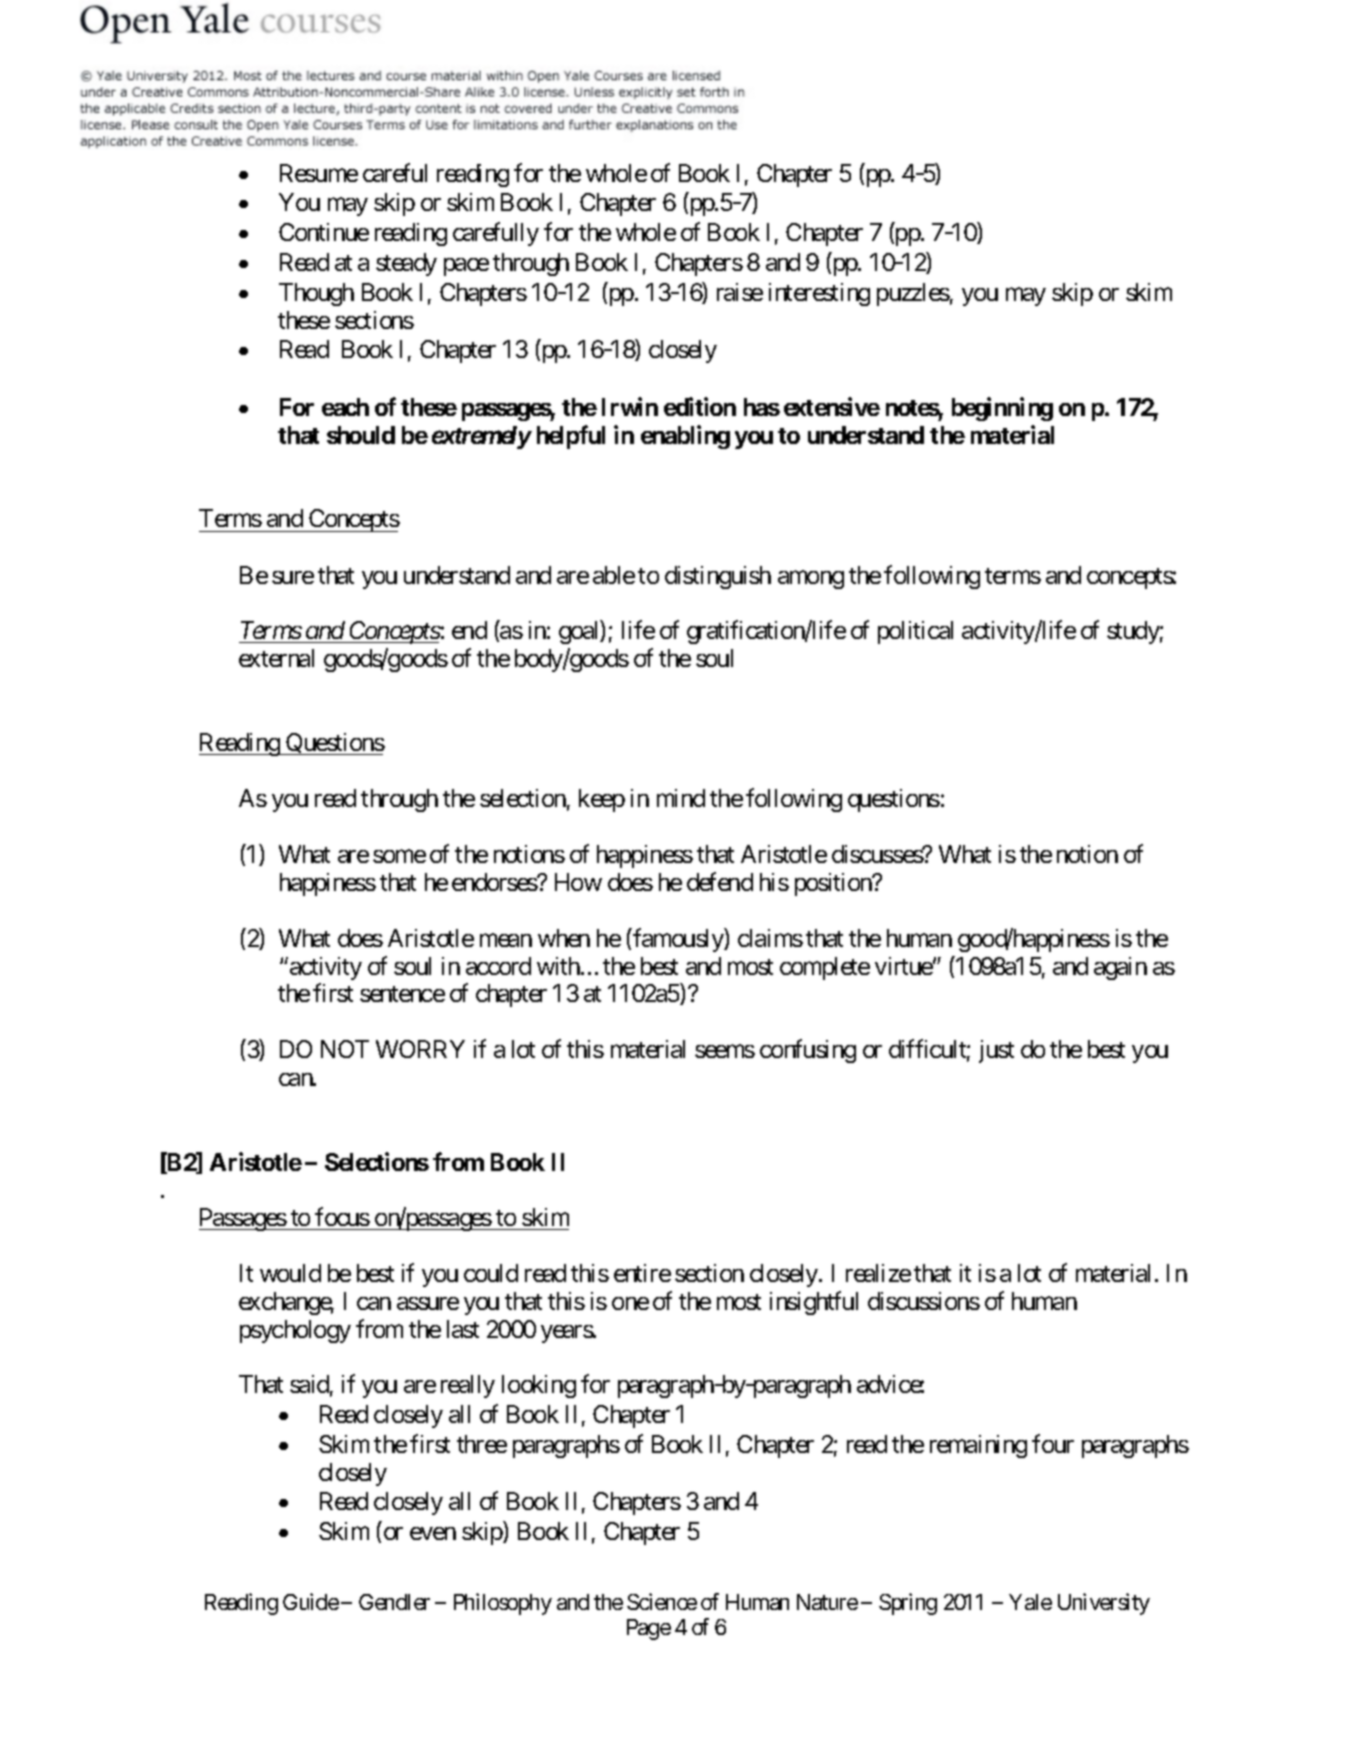  What do you see at coordinates (662, 1601) in the page?
I see `Science` at bounding box center [662, 1601].
